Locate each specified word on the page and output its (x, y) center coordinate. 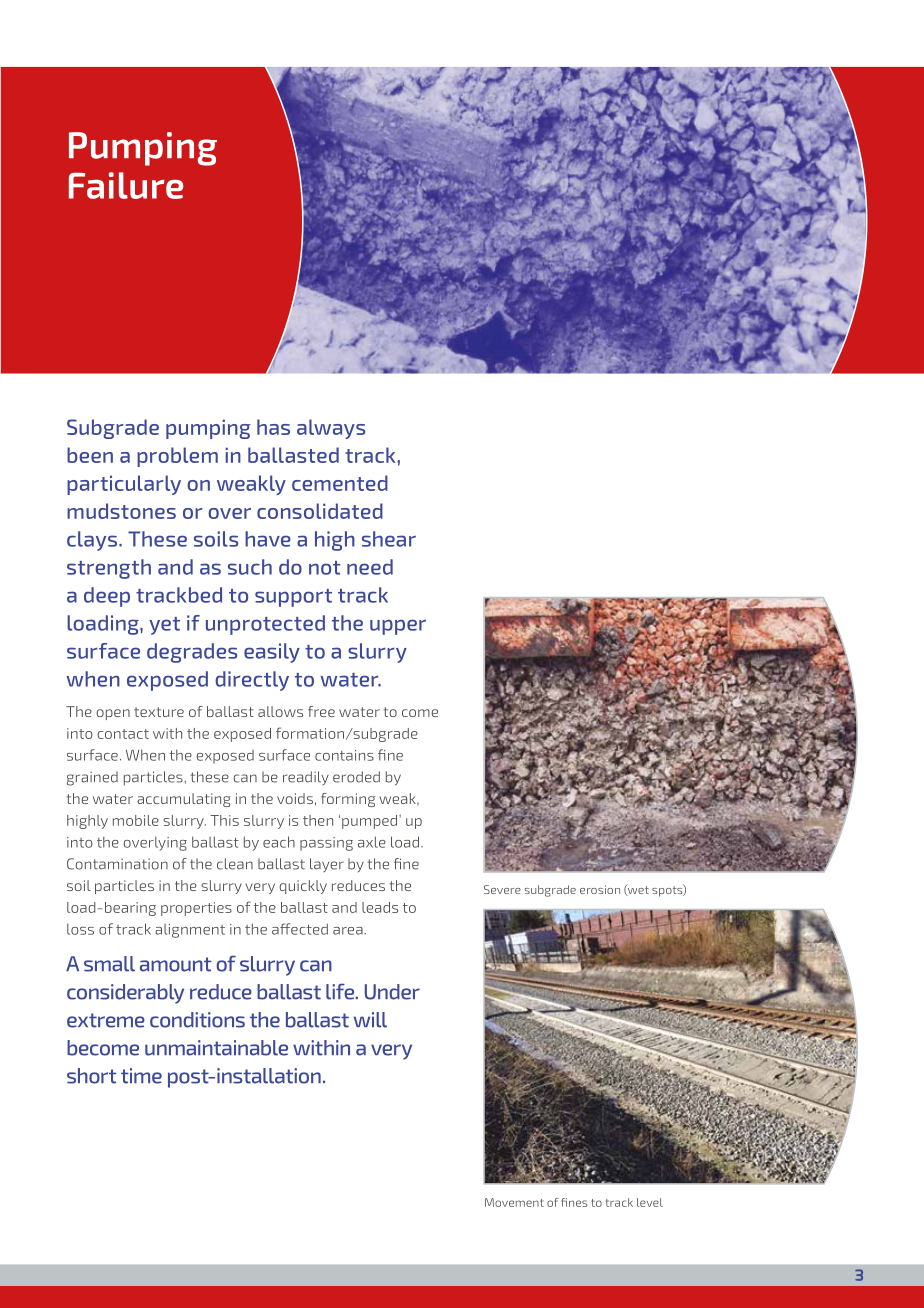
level (650, 1202)
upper (398, 627)
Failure (126, 185)
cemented (340, 483)
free (321, 711)
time (141, 1076)
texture (159, 712)
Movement (514, 1202)
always (331, 429)
